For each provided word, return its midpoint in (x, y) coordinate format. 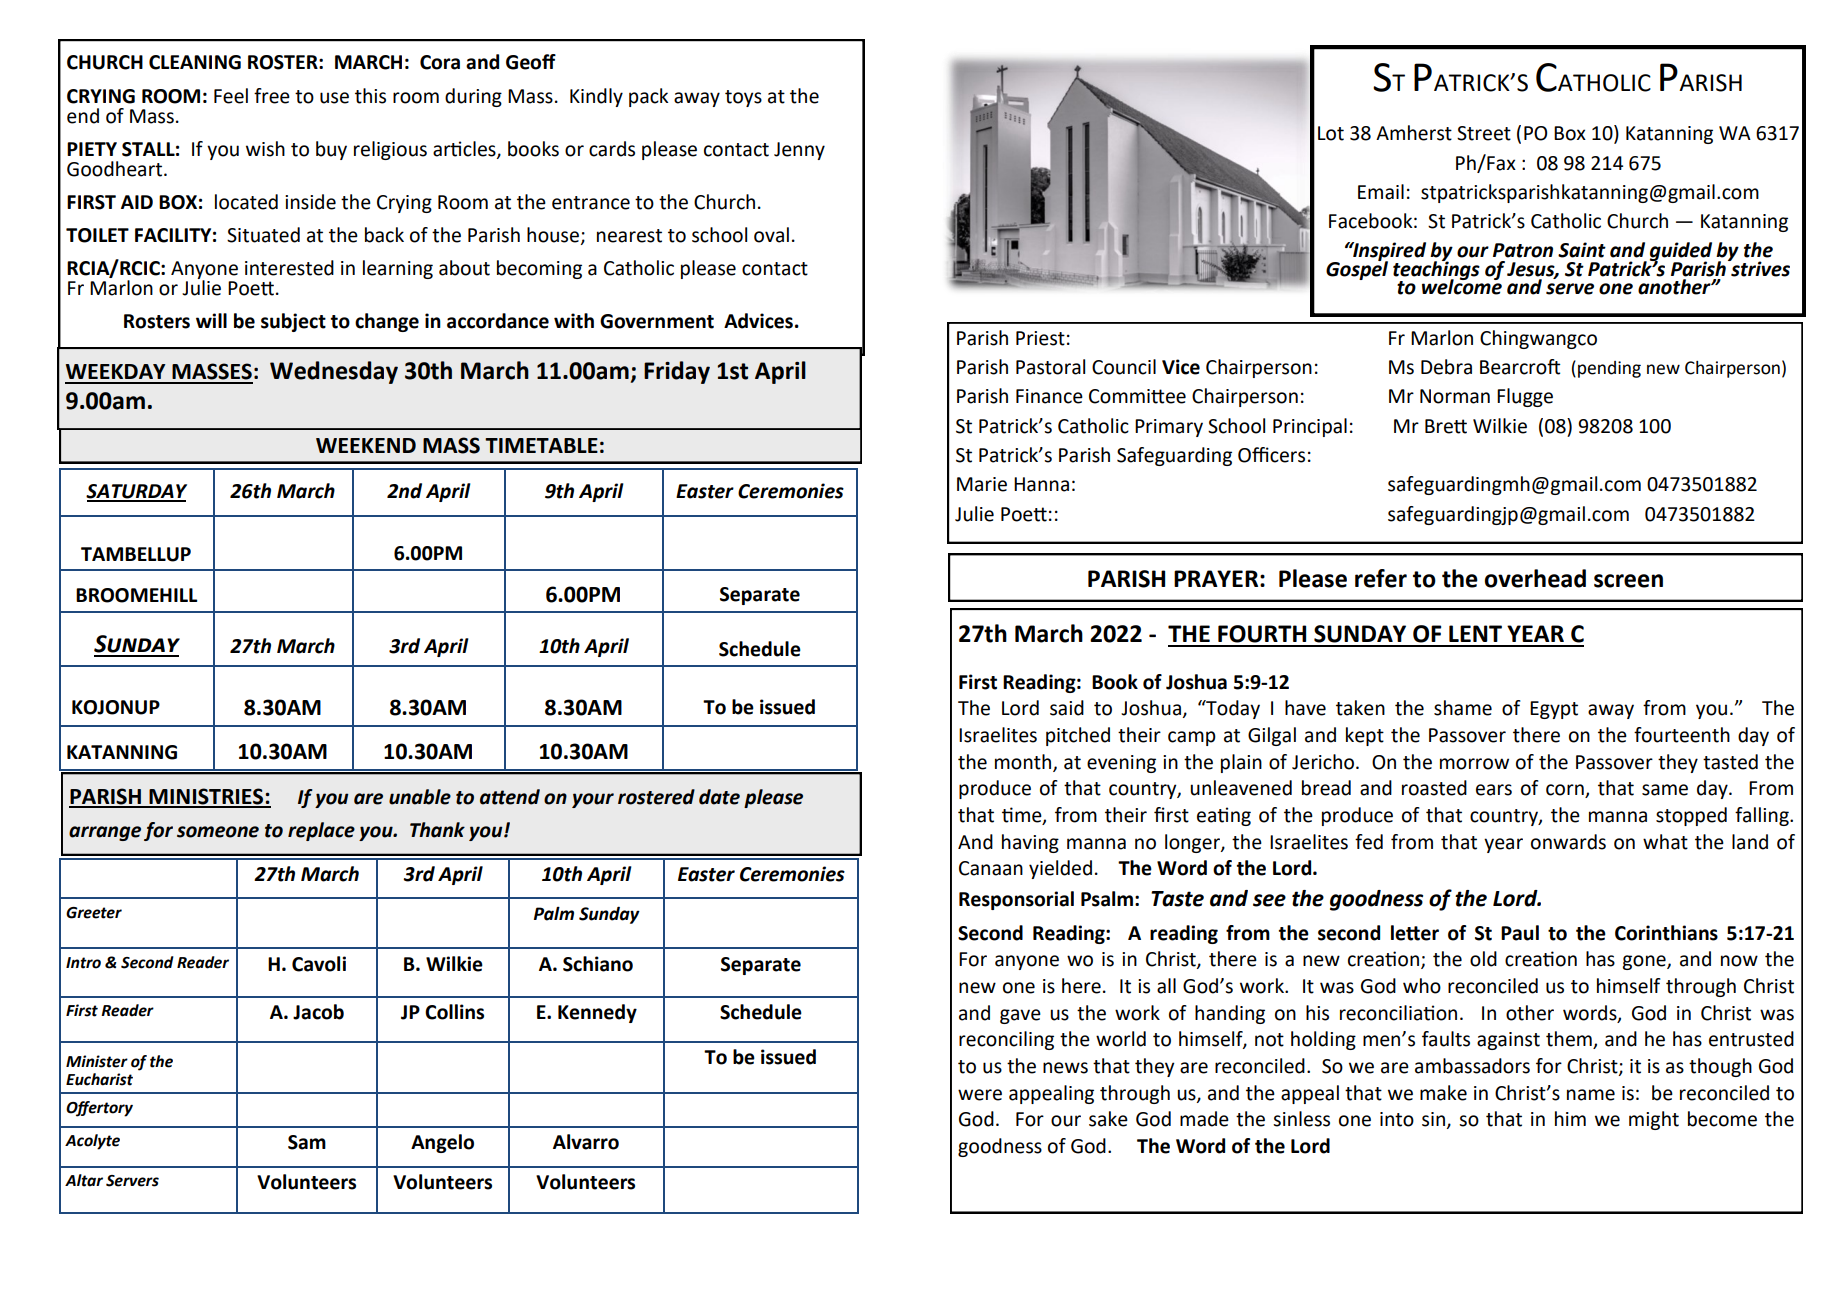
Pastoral (1050, 367)
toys (743, 98)
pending (1609, 369)
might (1654, 1120)
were (980, 1095)
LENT (1475, 633)
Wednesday (334, 372)
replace (321, 831)
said (1067, 708)
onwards (1568, 842)
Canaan (991, 868)
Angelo (442, 1143)
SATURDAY (136, 492)
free (272, 96)
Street (1484, 133)
